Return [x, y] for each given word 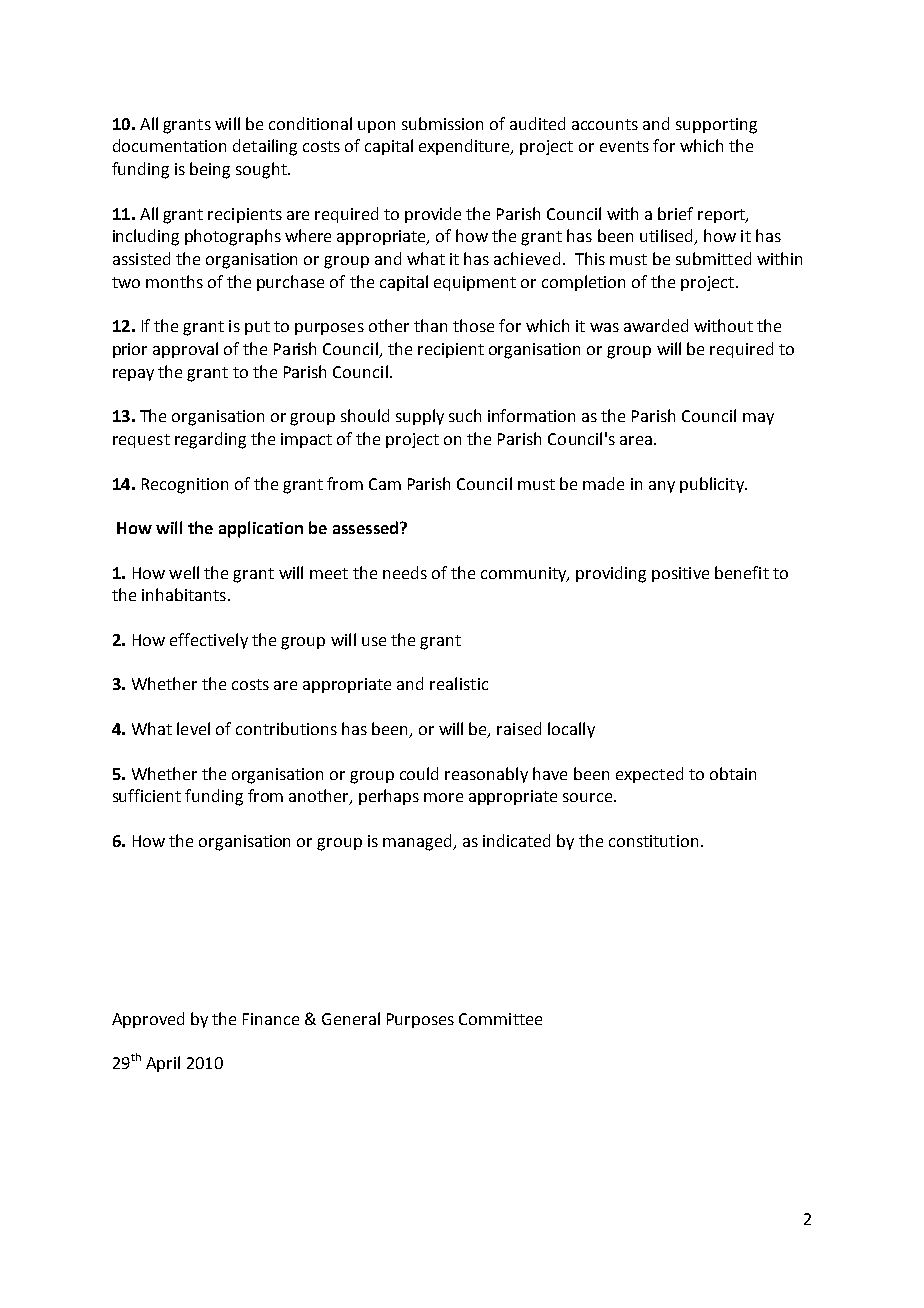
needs [405, 572]
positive [680, 574]
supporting [716, 126]
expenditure [466, 147]
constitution [653, 841]
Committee [500, 1019]
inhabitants [184, 594]
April [163, 1064]
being [210, 170]
